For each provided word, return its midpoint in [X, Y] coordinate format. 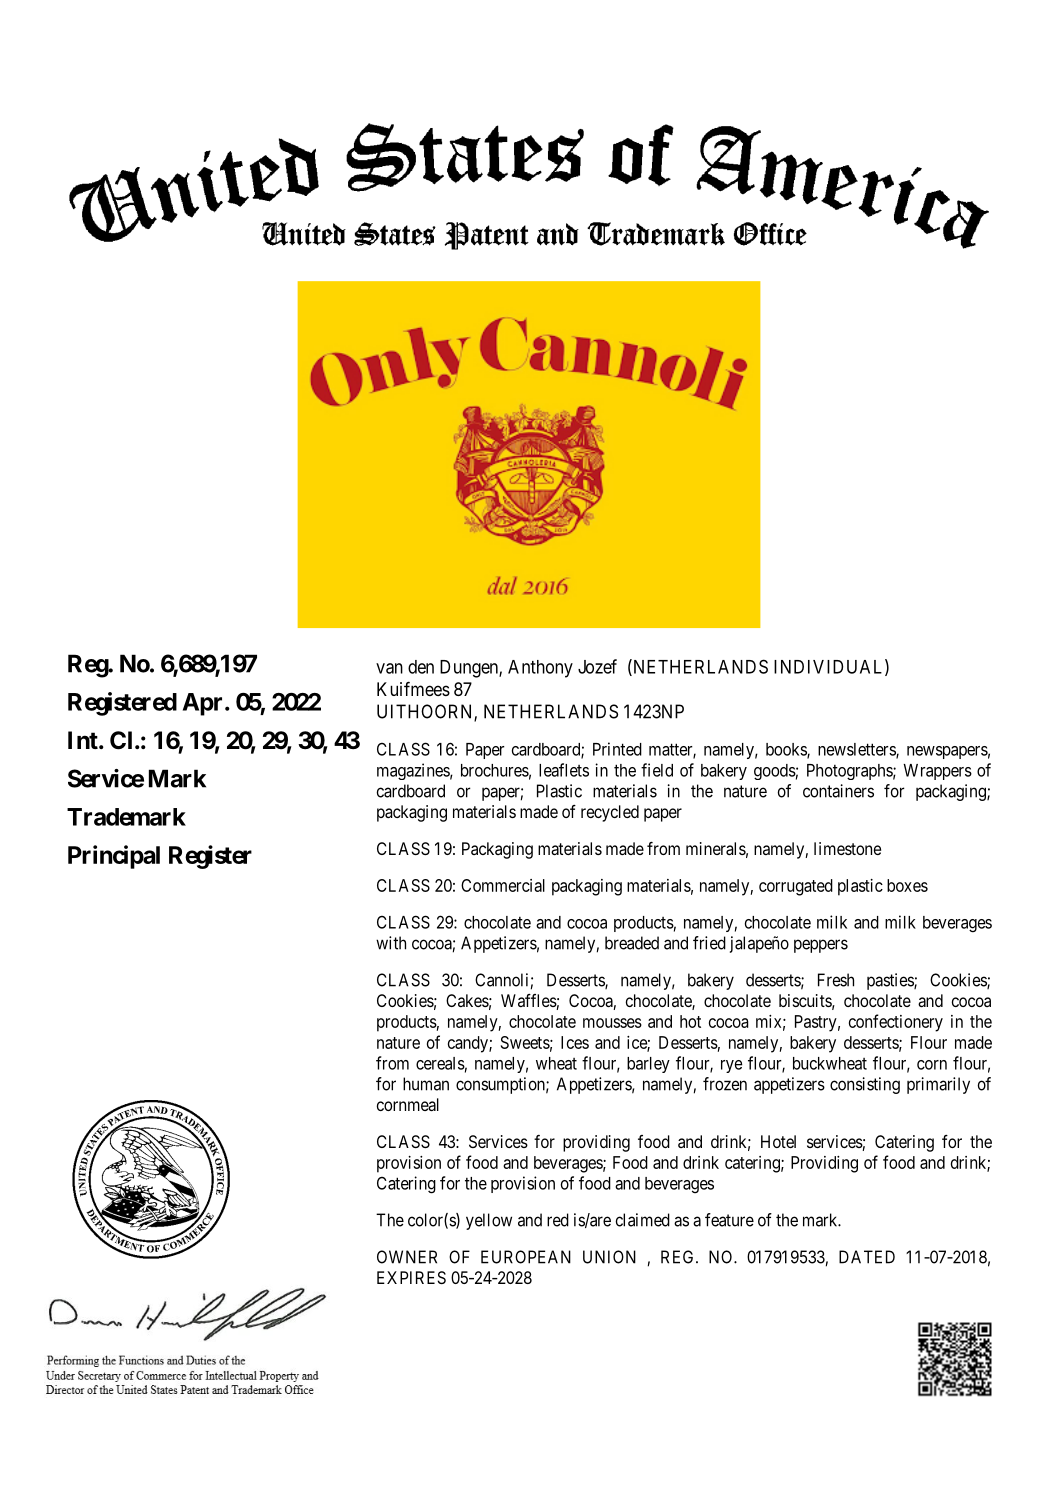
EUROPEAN [526, 1257]
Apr [204, 704]
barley [648, 1065]
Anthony [540, 669]
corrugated [796, 887]
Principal [114, 857]
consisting [865, 1085]
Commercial [503, 885]
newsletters [857, 750]
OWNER [407, 1257]
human [426, 1084]
